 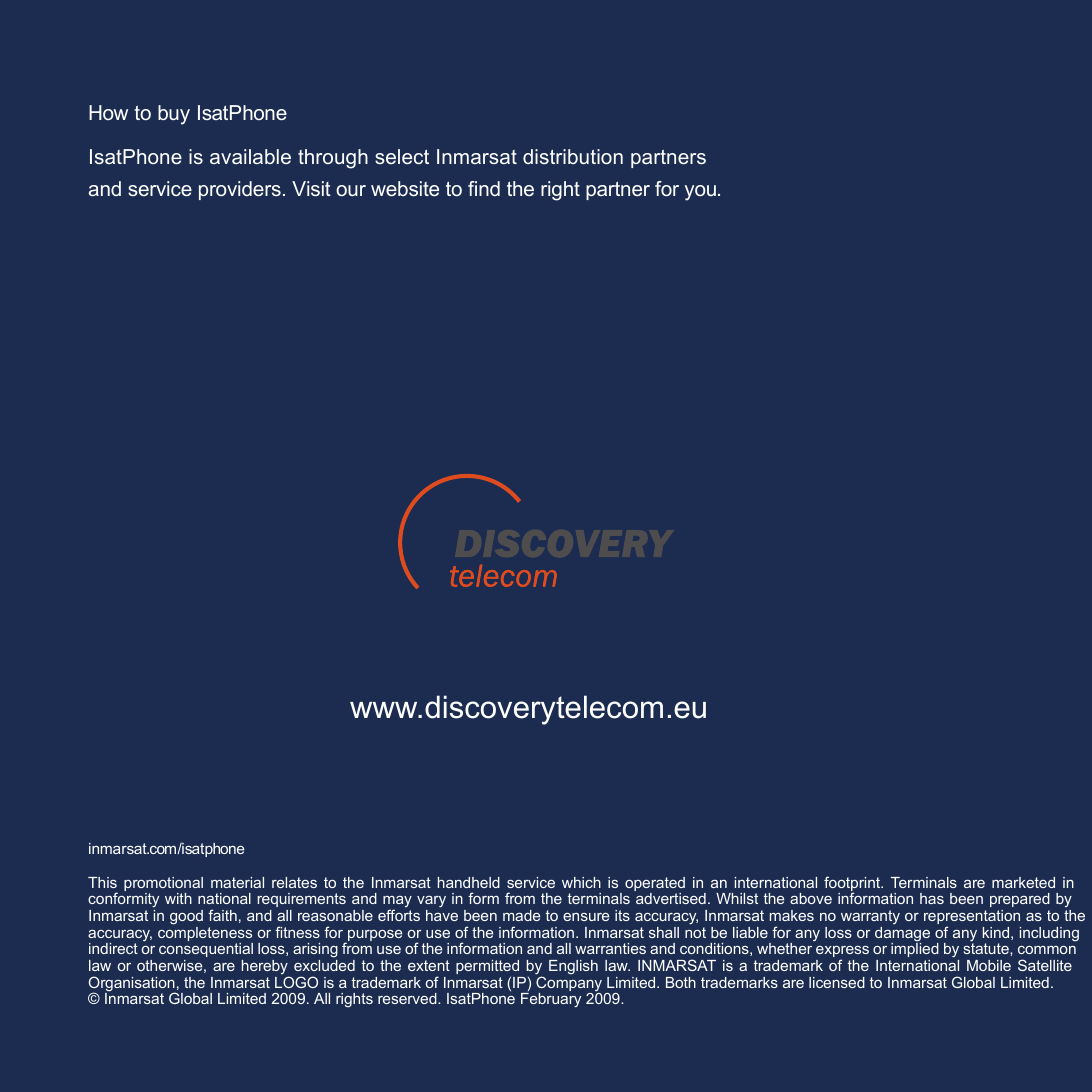 What do you see at coordinates (573, 967) in the page?
I see `English` at bounding box center [573, 967].
